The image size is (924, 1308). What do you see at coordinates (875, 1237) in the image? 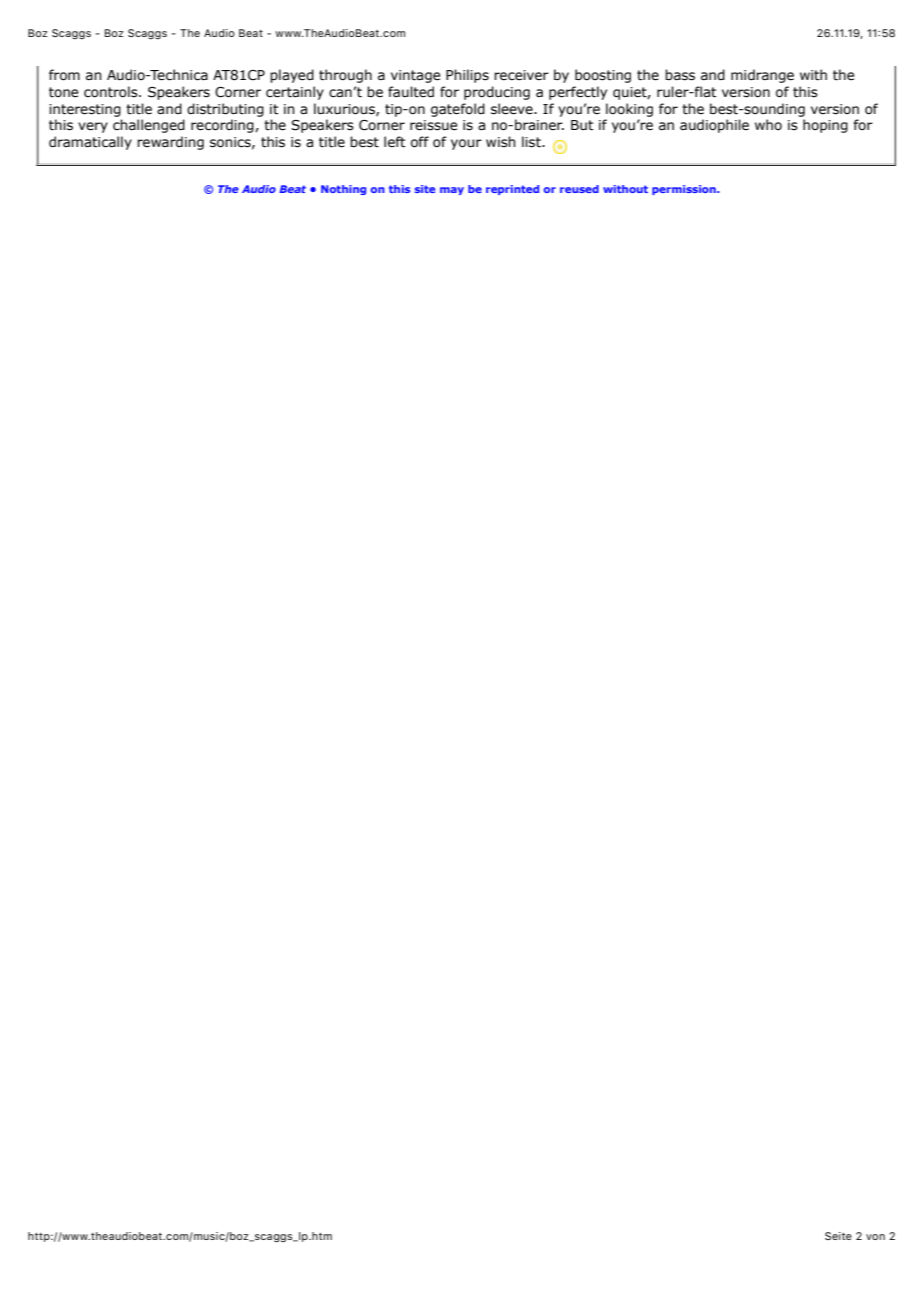
I see `von` at bounding box center [875, 1237].
